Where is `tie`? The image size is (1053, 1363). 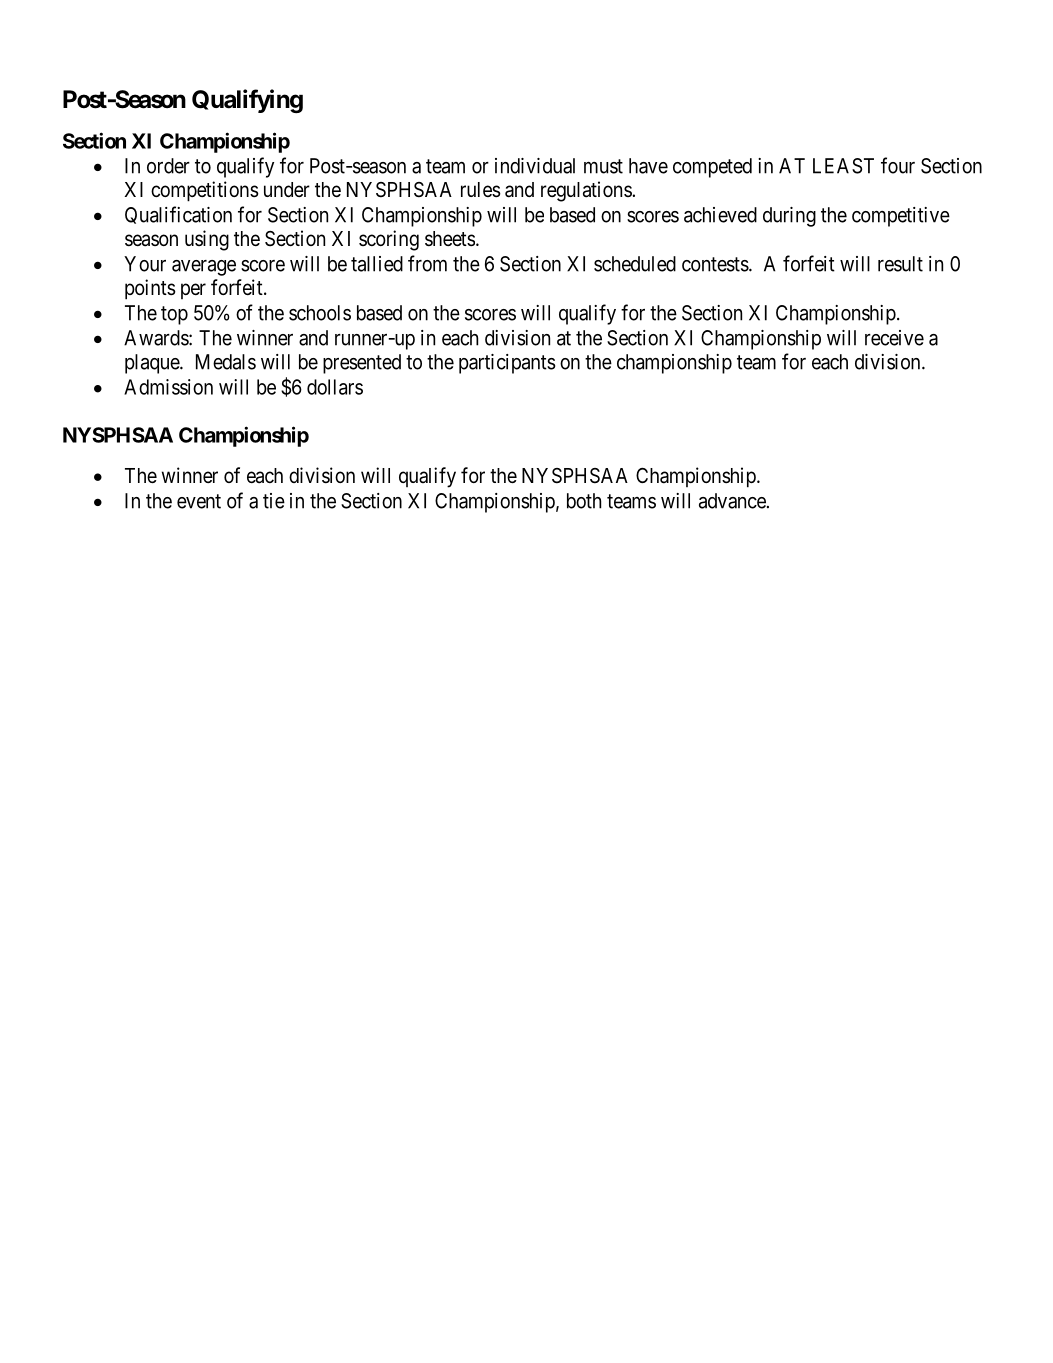 tie is located at coordinates (274, 501).
